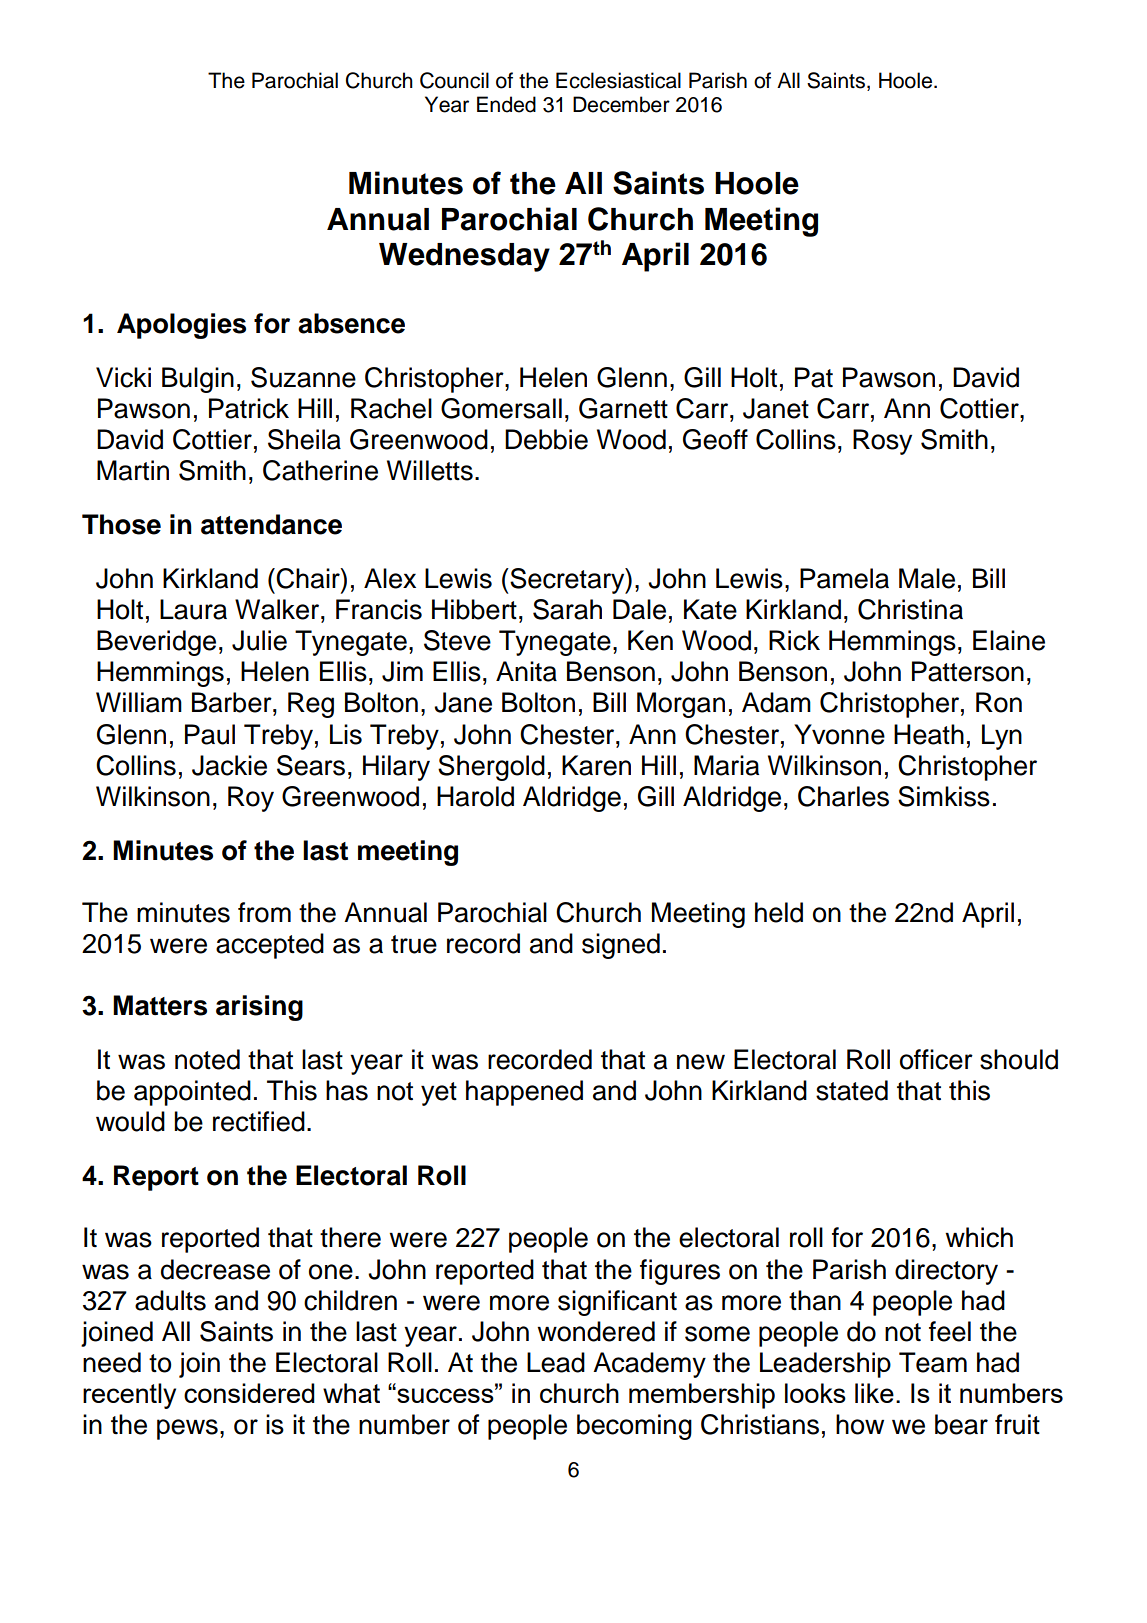 The image size is (1147, 1623). I want to click on Karen, so click(596, 765).
